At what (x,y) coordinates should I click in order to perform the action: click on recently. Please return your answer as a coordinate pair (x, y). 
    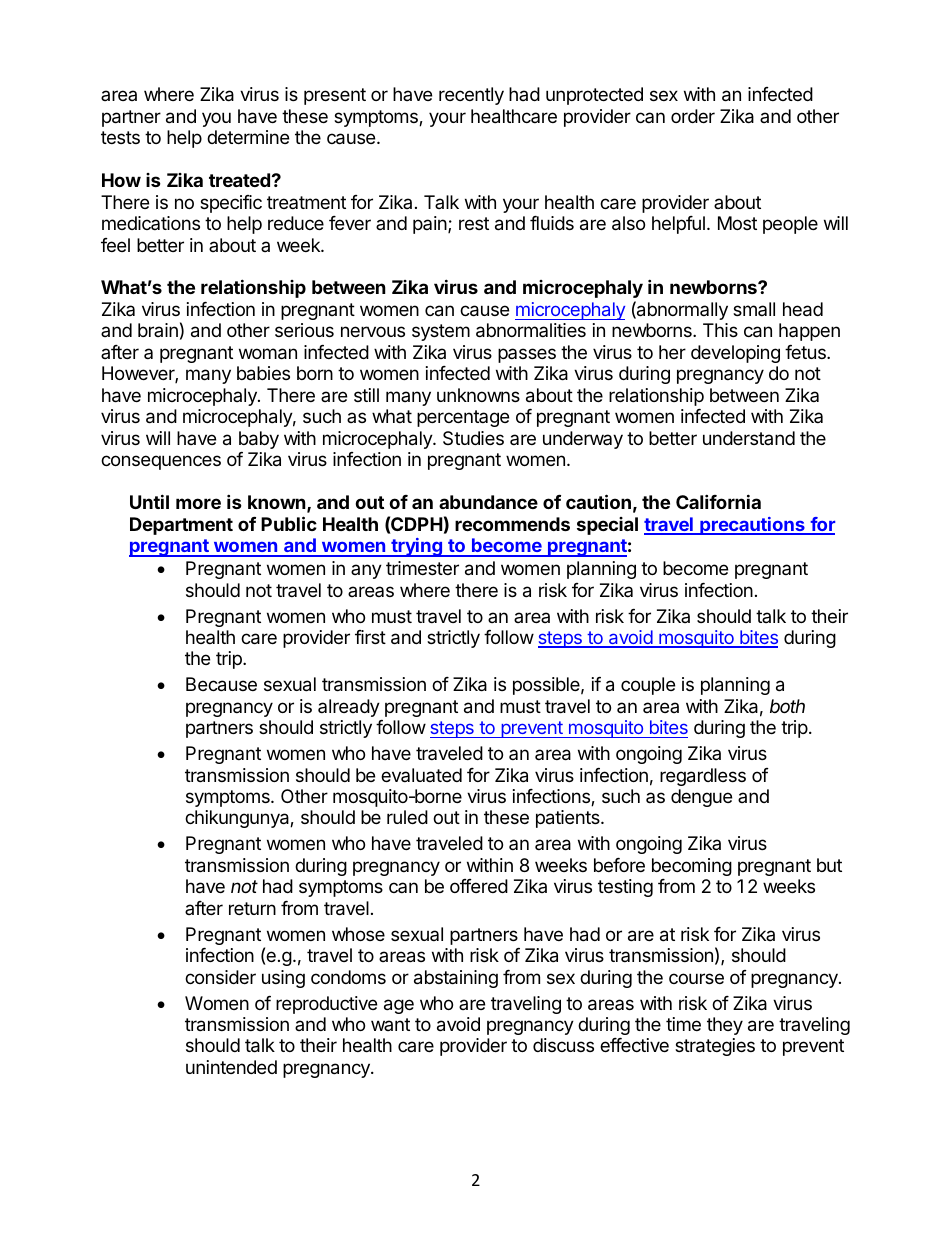
    Looking at the image, I should click on (471, 96).
